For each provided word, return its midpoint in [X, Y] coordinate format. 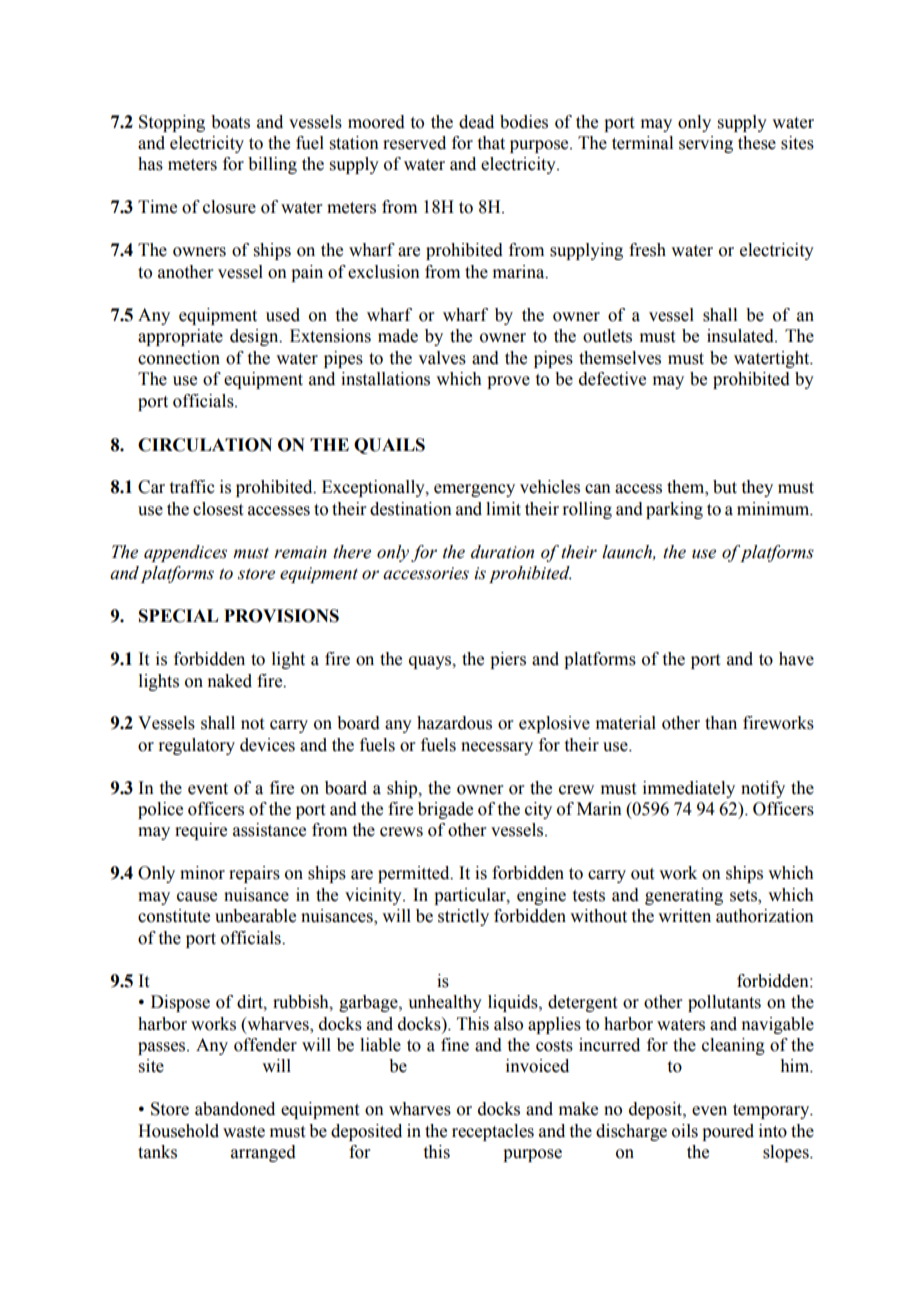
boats [230, 122]
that [491, 143]
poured [728, 1132]
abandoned [235, 1109]
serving [706, 144]
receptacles [493, 1132]
